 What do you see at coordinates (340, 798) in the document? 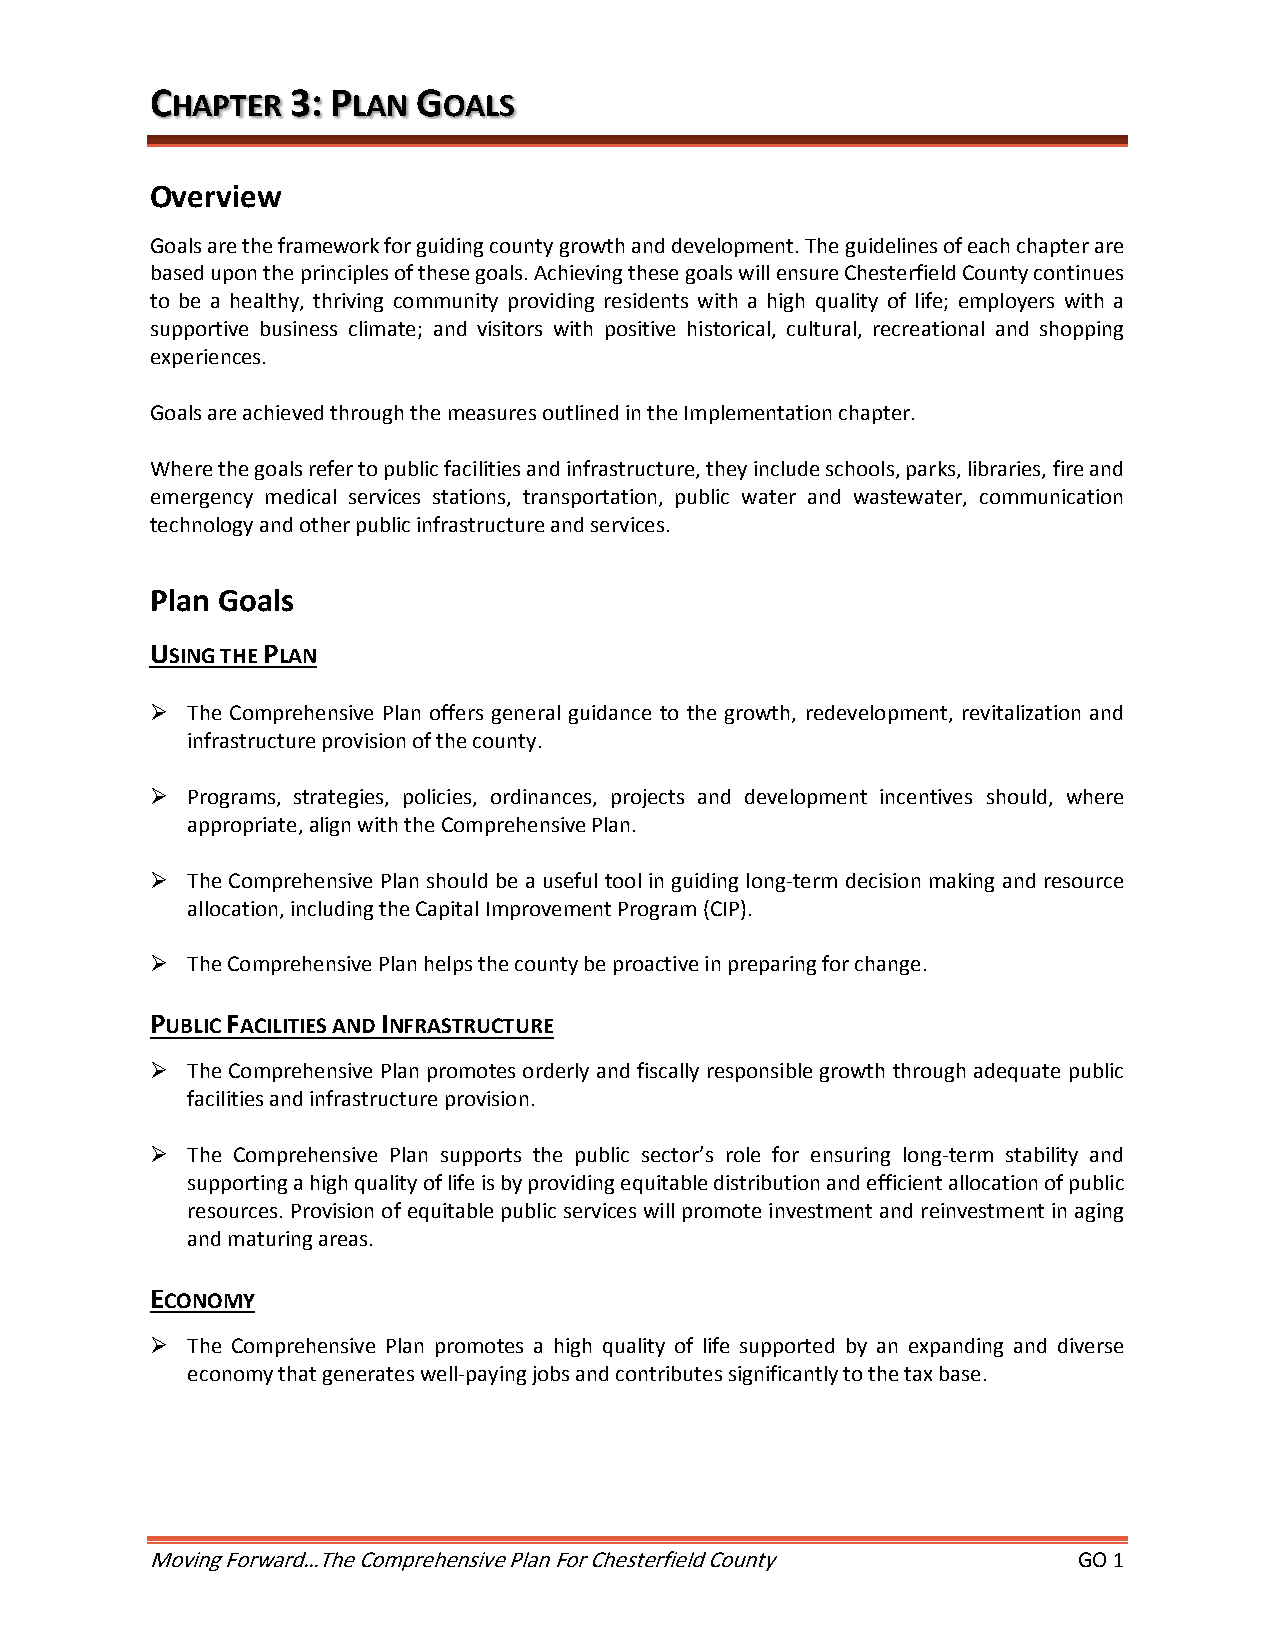
I see `strategies` at bounding box center [340, 798].
